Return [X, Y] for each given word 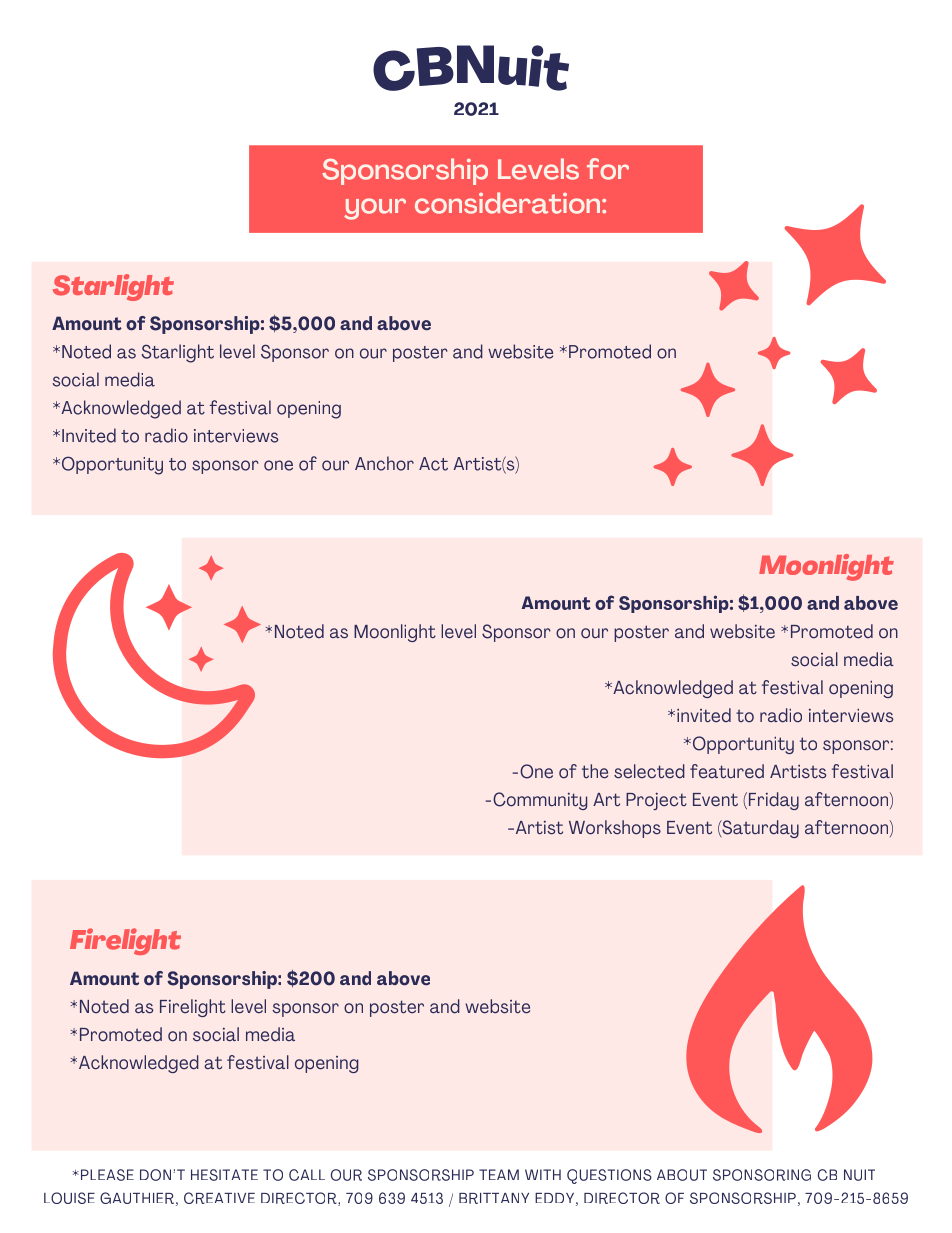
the [595, 771]
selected [649, 771]
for [608, 169]
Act [433, 464]
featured [727, 771]
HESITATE [224, 1175]
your [375, 209]
